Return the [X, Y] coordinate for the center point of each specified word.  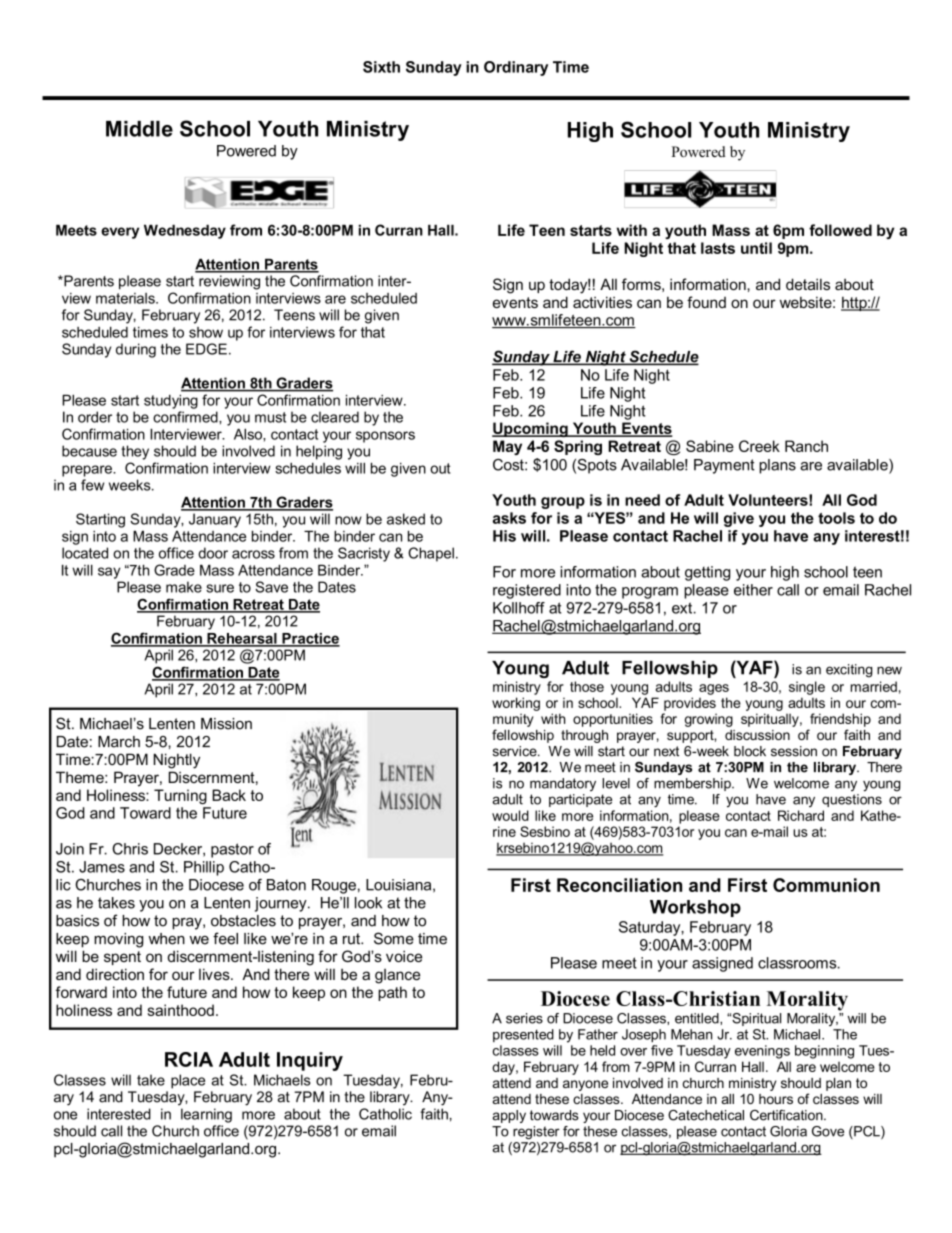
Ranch [806, 446]
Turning [180, 796]
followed [840, 230]
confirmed [186, 417]
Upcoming [531, 429]
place [188, 1081]
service [516, 751]
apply [509, 1116]
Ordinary [516, 68]
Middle [139, 129]
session [794, 751]
